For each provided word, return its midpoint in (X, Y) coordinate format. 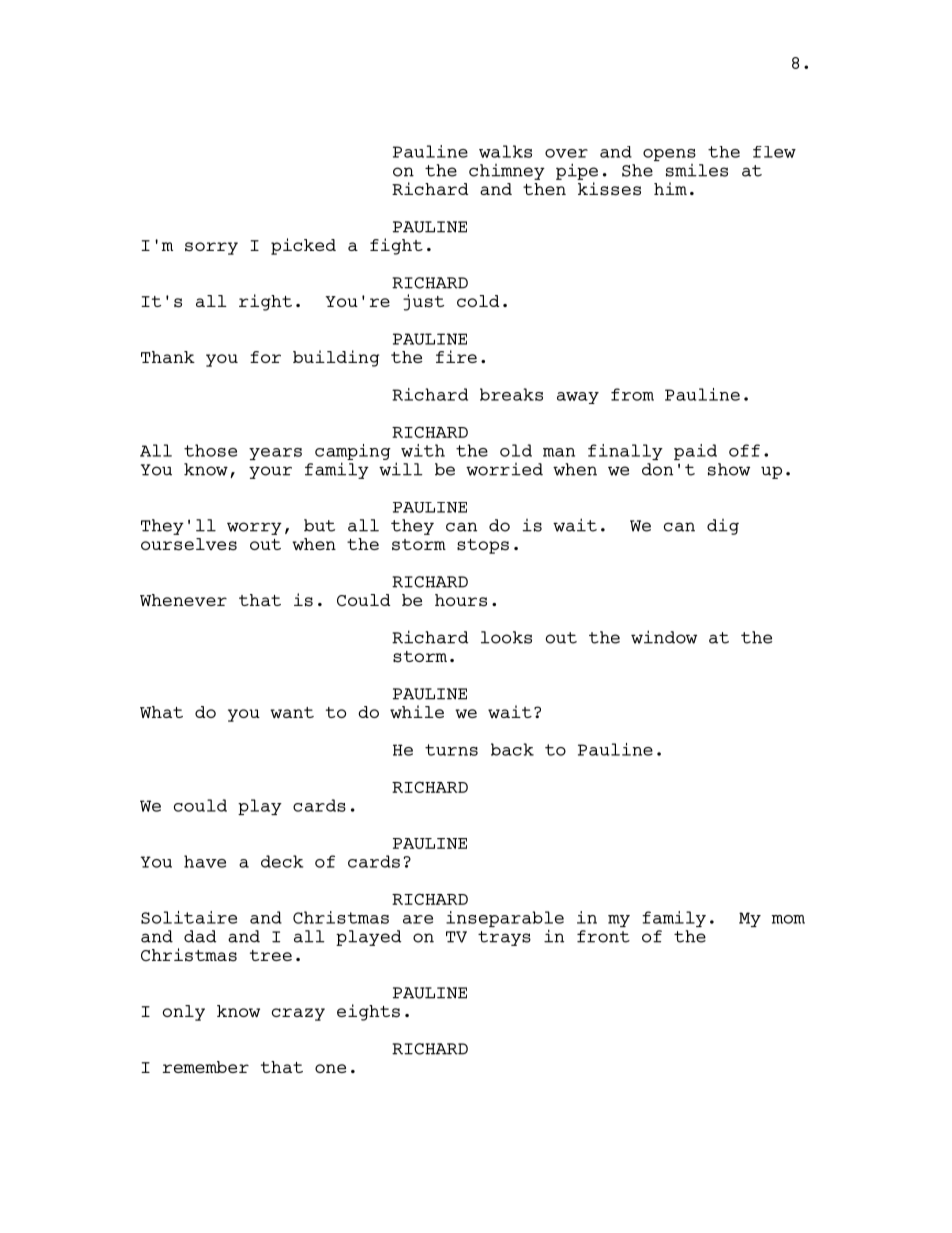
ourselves (189, 544)
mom (788, 919)
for (265, 357)
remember (206, 1067)
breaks (511, 394)
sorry (211, 248)
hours (461, 600)
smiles (697, 170)
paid (695, 452)
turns (451, 750)
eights (368, 1012)
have (205, 861)
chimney (507, 172)
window (664, 637)
